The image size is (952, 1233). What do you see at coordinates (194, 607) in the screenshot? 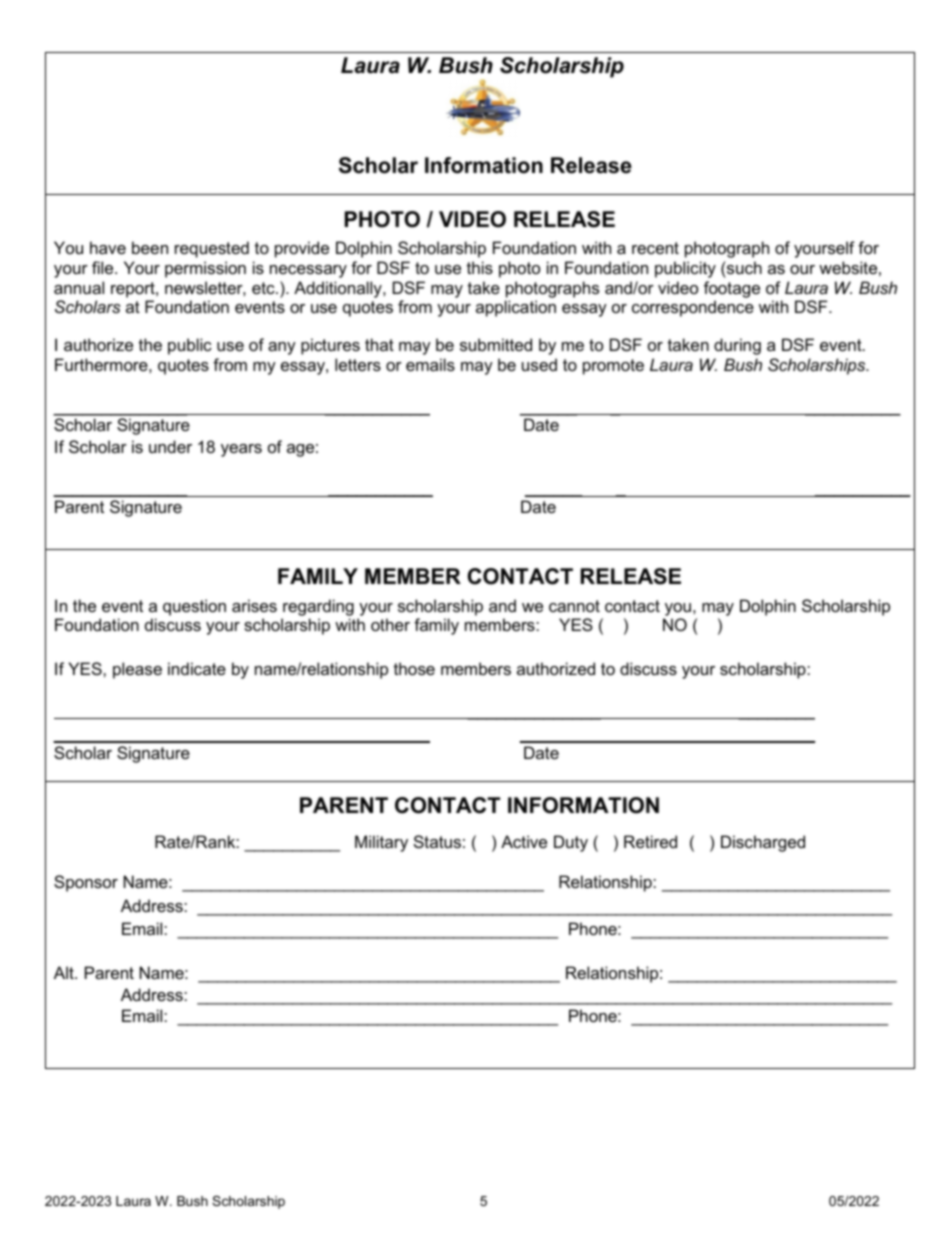
I see `question` at bounding box center [194, 607].
